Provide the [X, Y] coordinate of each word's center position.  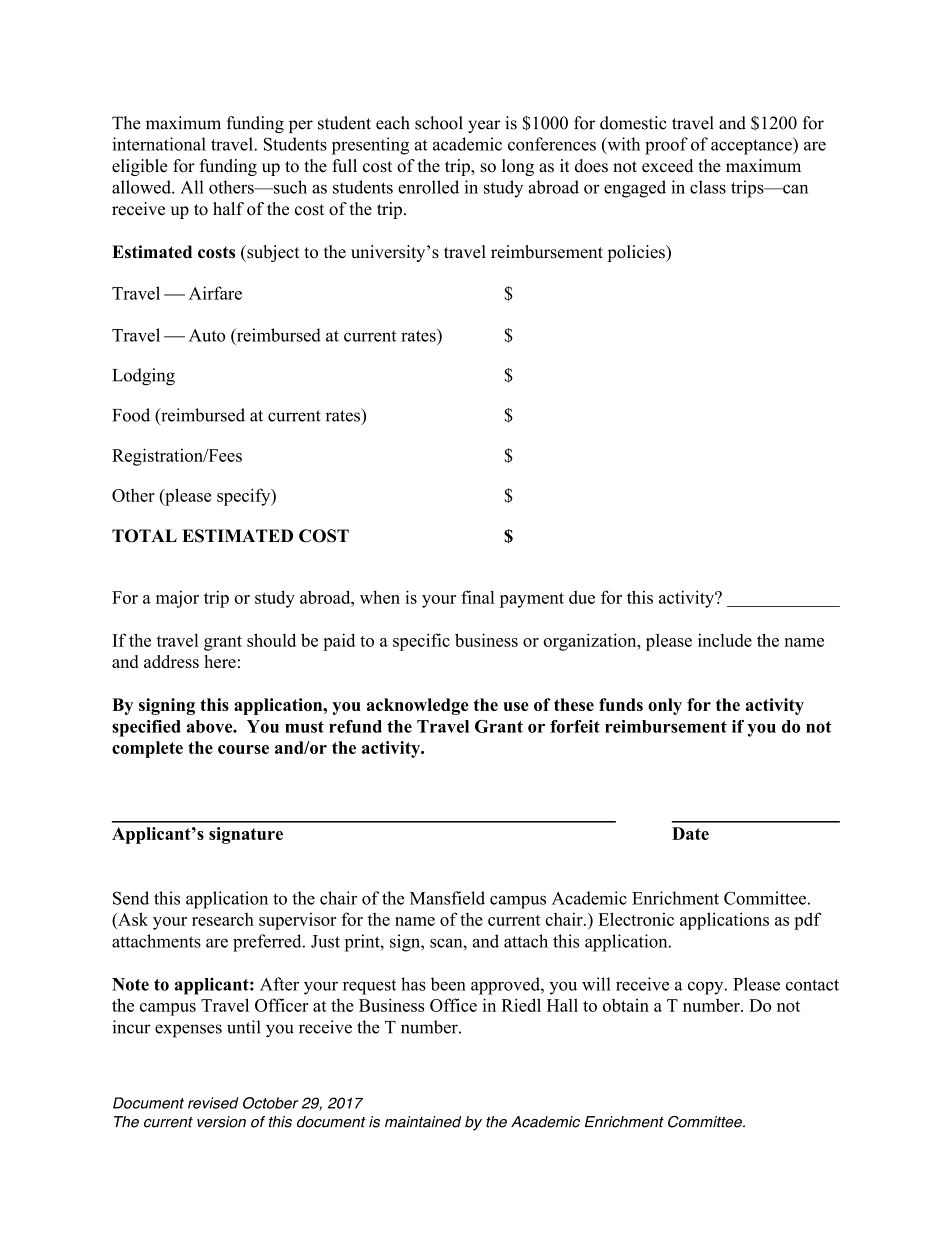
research [223, 919]
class [708, 187]
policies [637, 253]
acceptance [752, 146]
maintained [423, 1122]
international [159, 144]
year [484, 126]
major [177, 599]
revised [213, 1103]
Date [690, 833]
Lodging [144, 377]
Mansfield [447, 898]
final [478, 597]
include [725, 640]
